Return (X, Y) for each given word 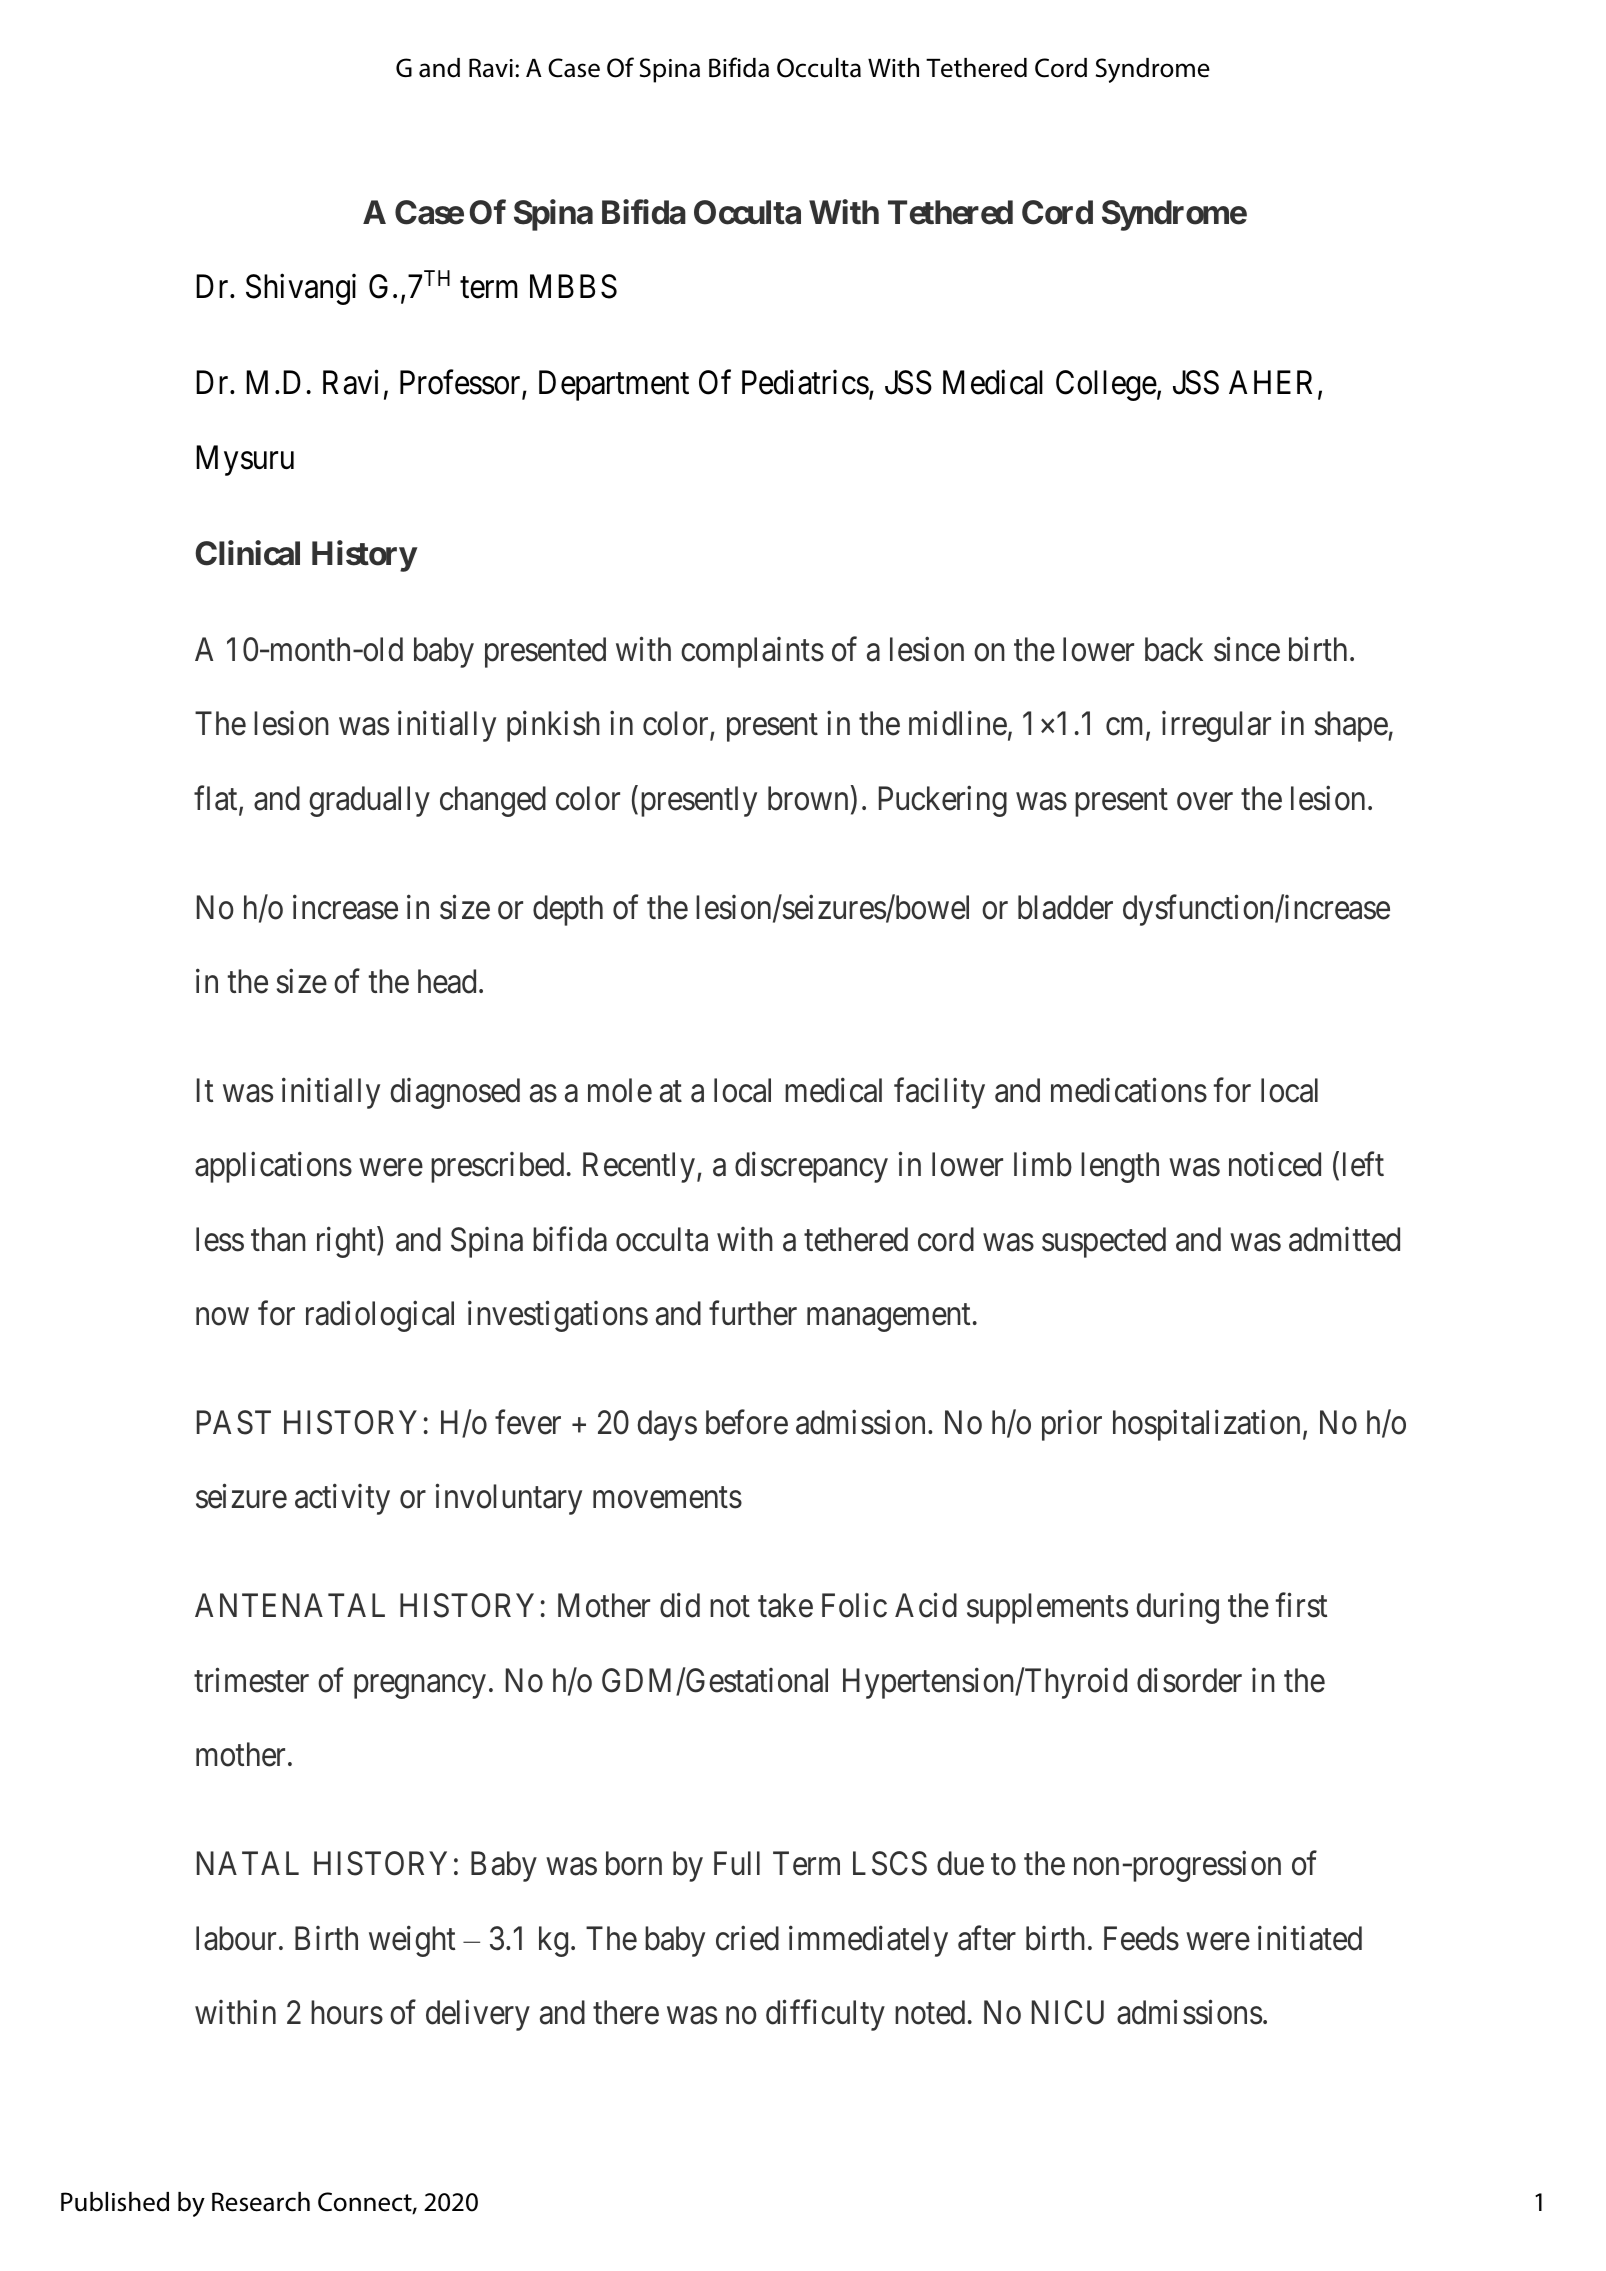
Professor (461, 384)
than (278, 1239)
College (1106, 385)
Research (261, 2202)
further (753, 1313)
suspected (1104, 1242)
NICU (1068, 2012)
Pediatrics (805, 382)
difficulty (825, 2015)
